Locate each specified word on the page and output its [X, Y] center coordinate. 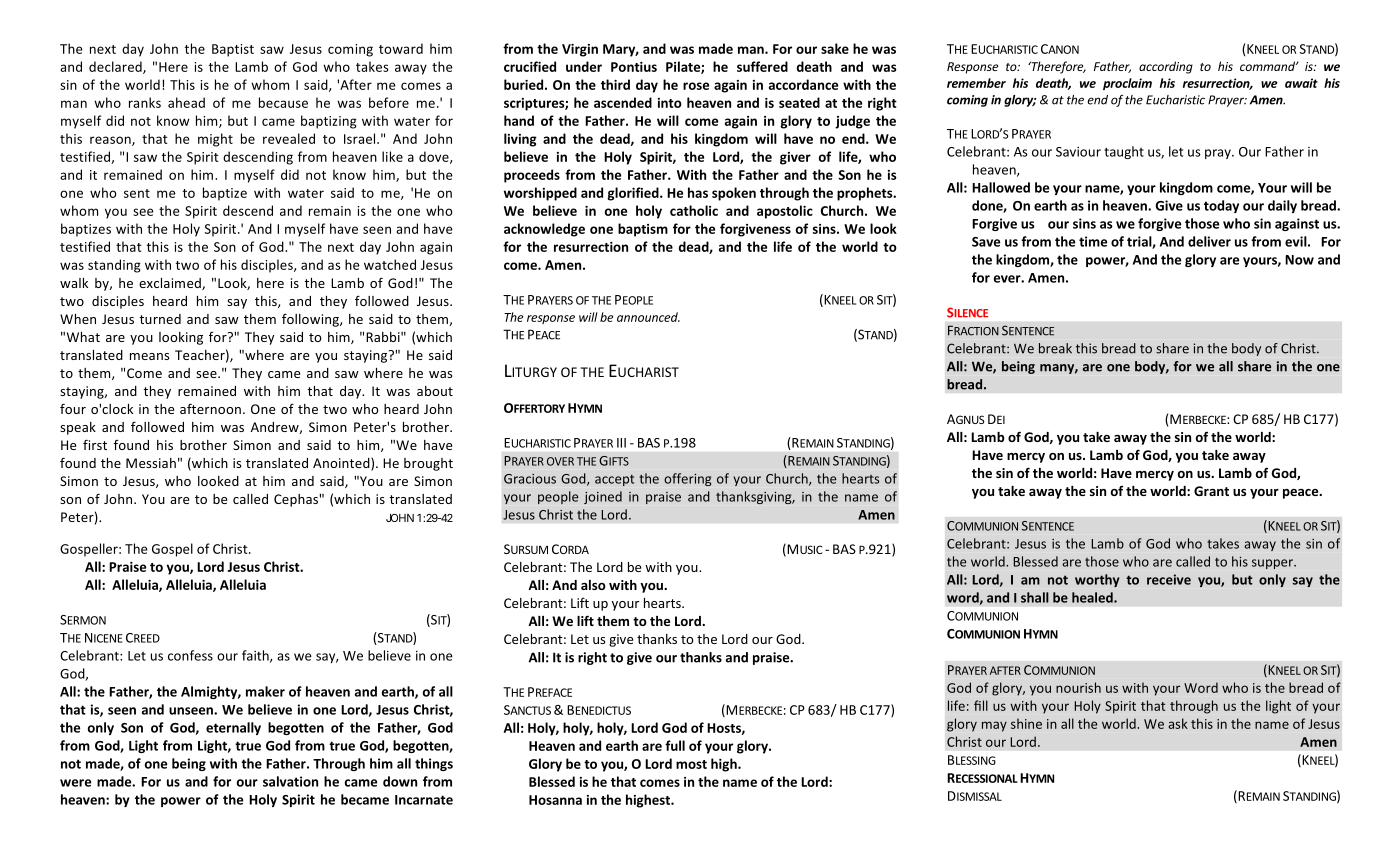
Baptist [233, 50]
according [1166, 67]
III [621, 443]
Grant [1211, 491]
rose [696, 86]
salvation [290, 781]
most [691, 764]
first [95, 444]
